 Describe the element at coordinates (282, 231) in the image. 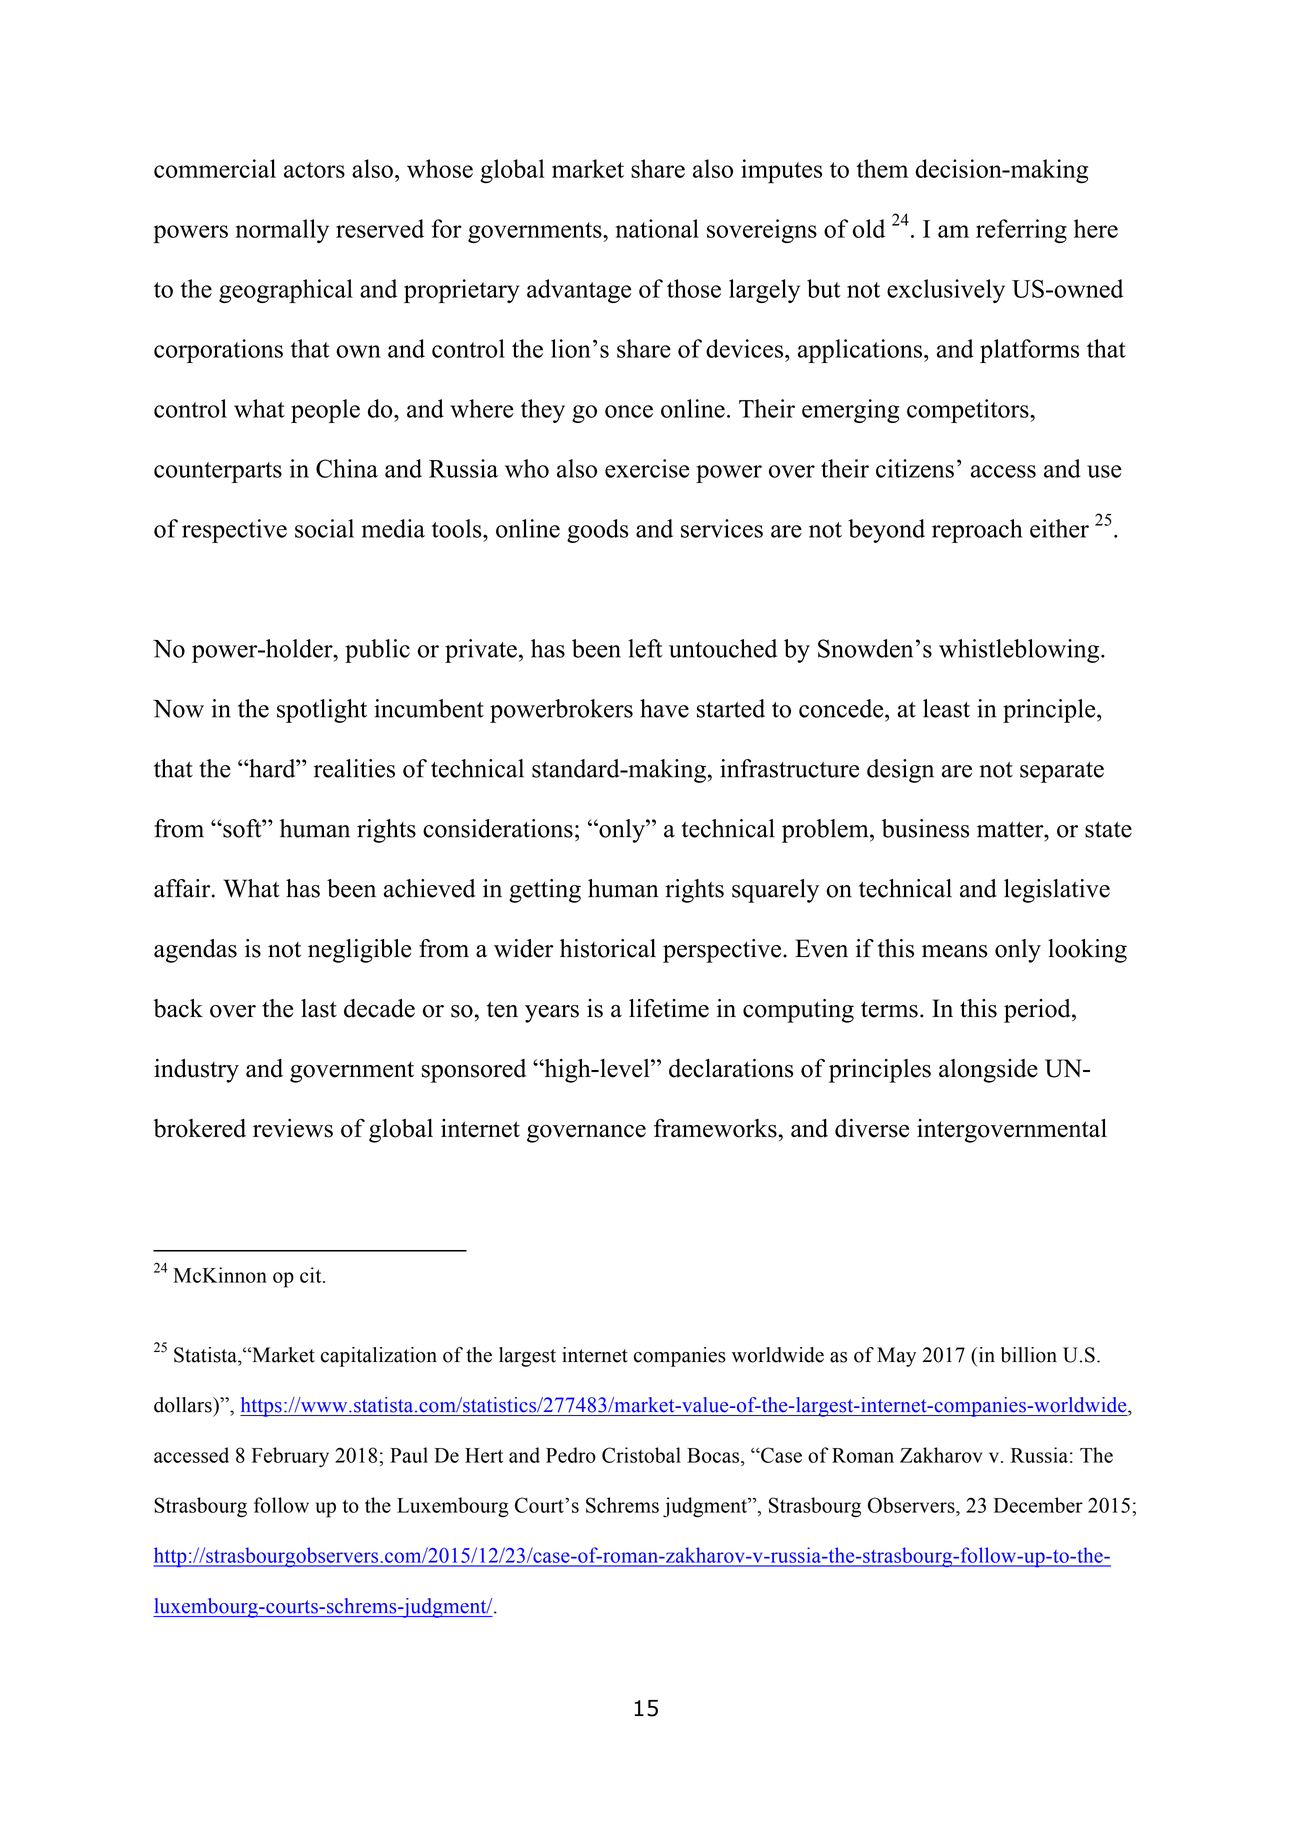

I see `normally` at that location.
